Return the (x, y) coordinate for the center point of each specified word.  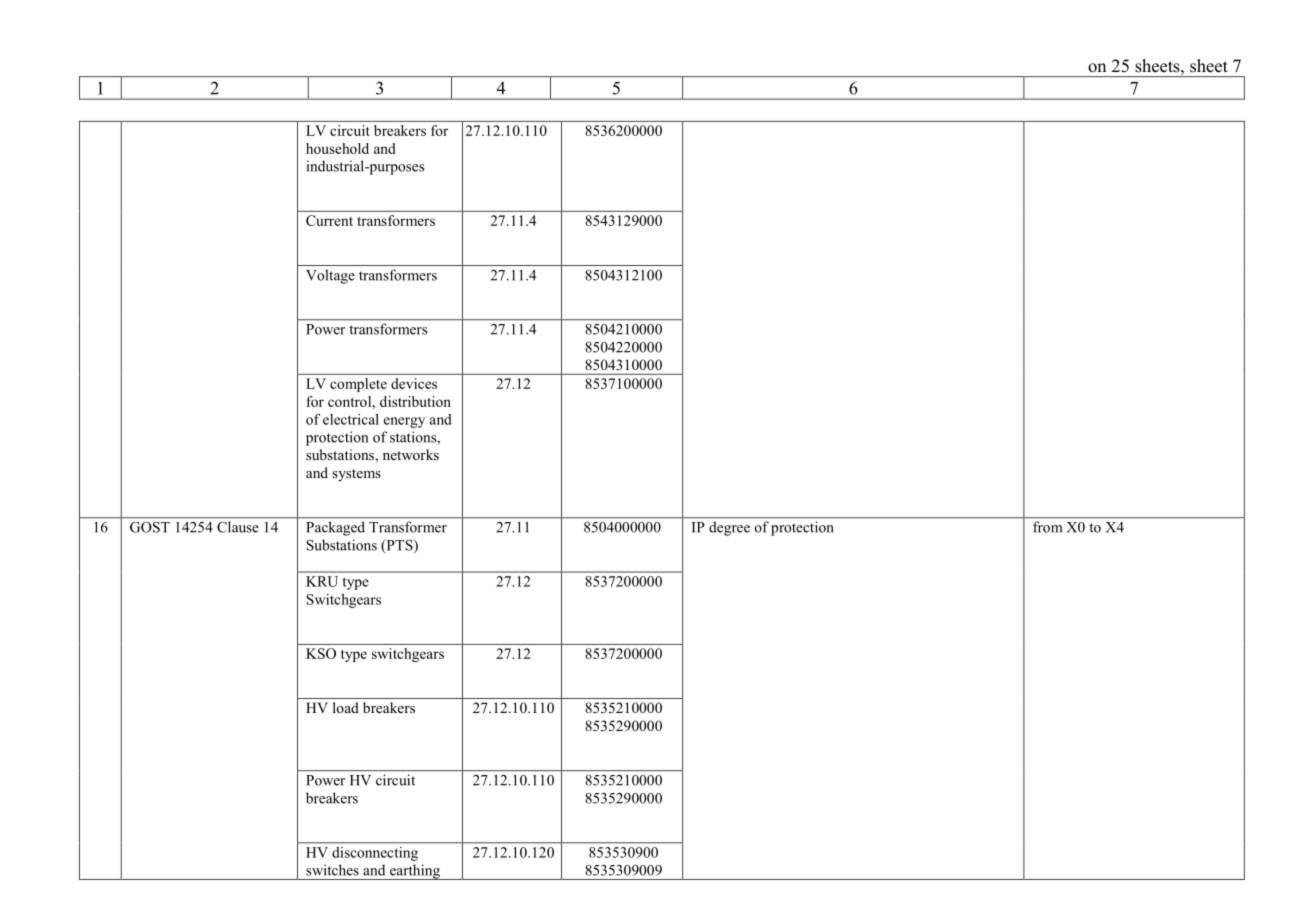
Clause (238, 527)
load (346, 707)
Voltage (330, 276)
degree (729, 529)
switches (332, 870)
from (1047, 527)
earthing (415, 872)
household (337, 148)
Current (329, 220)
